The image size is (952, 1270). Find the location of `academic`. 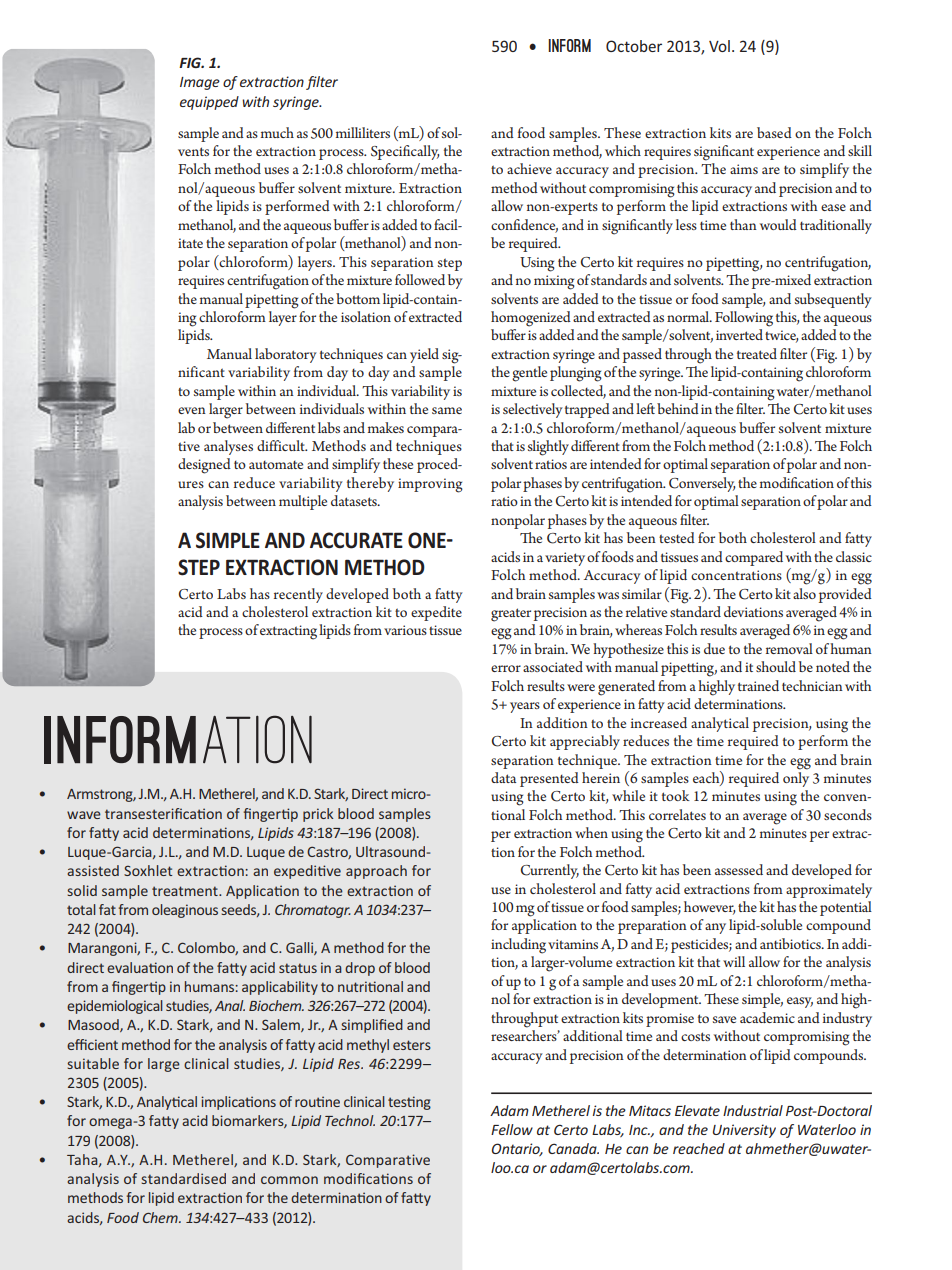

academic is located at coordinates (767, 1017).
